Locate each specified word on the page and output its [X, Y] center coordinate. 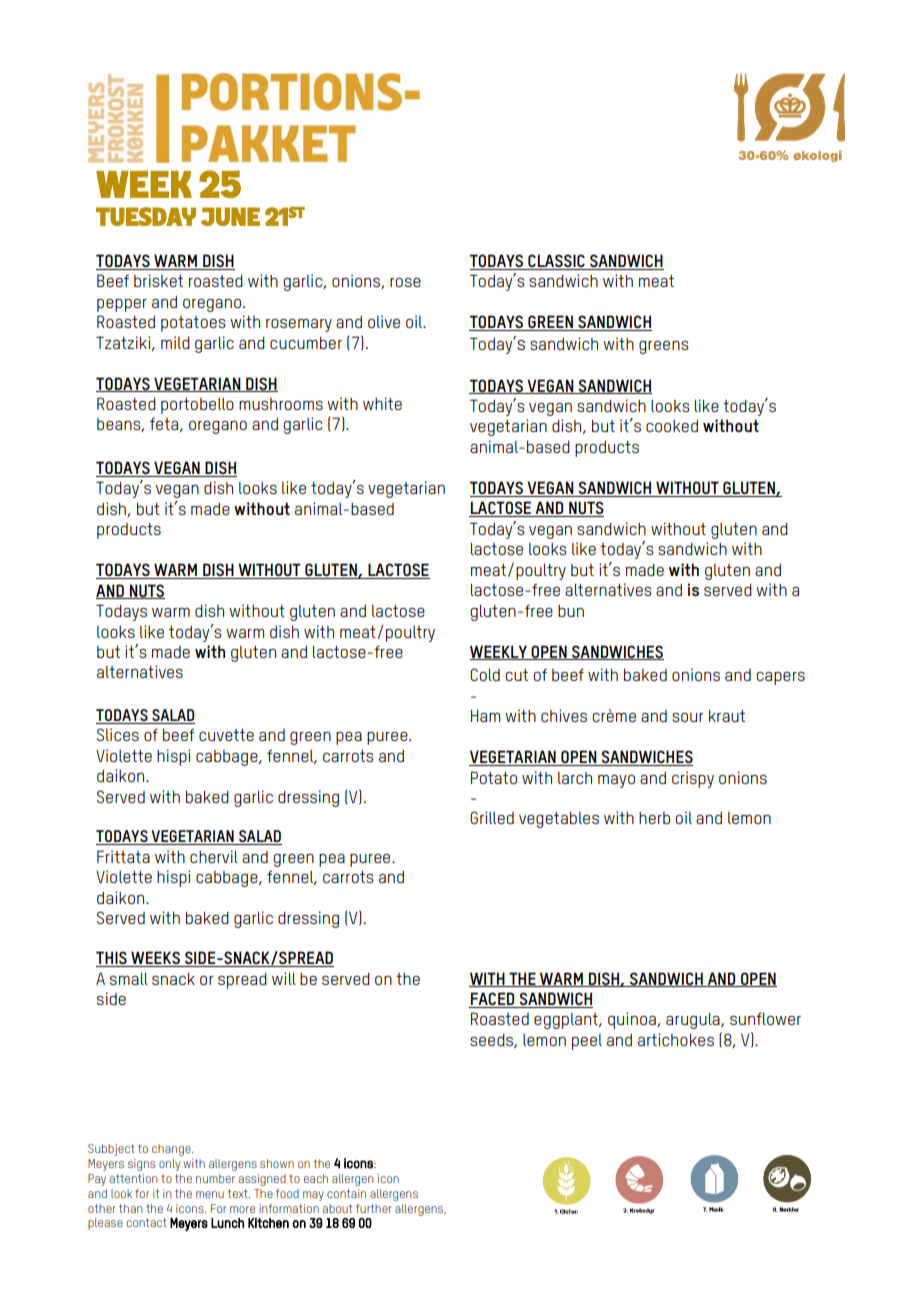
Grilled [492, 817]
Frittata [123, 856]
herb [654, 818]
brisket [158, 280]
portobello [197, 406]
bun [571, 611]
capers [780, 678]
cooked [672, 426]
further [374, 1208]
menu [210, 1194]
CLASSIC [556, 260]
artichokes [676, 1039]
